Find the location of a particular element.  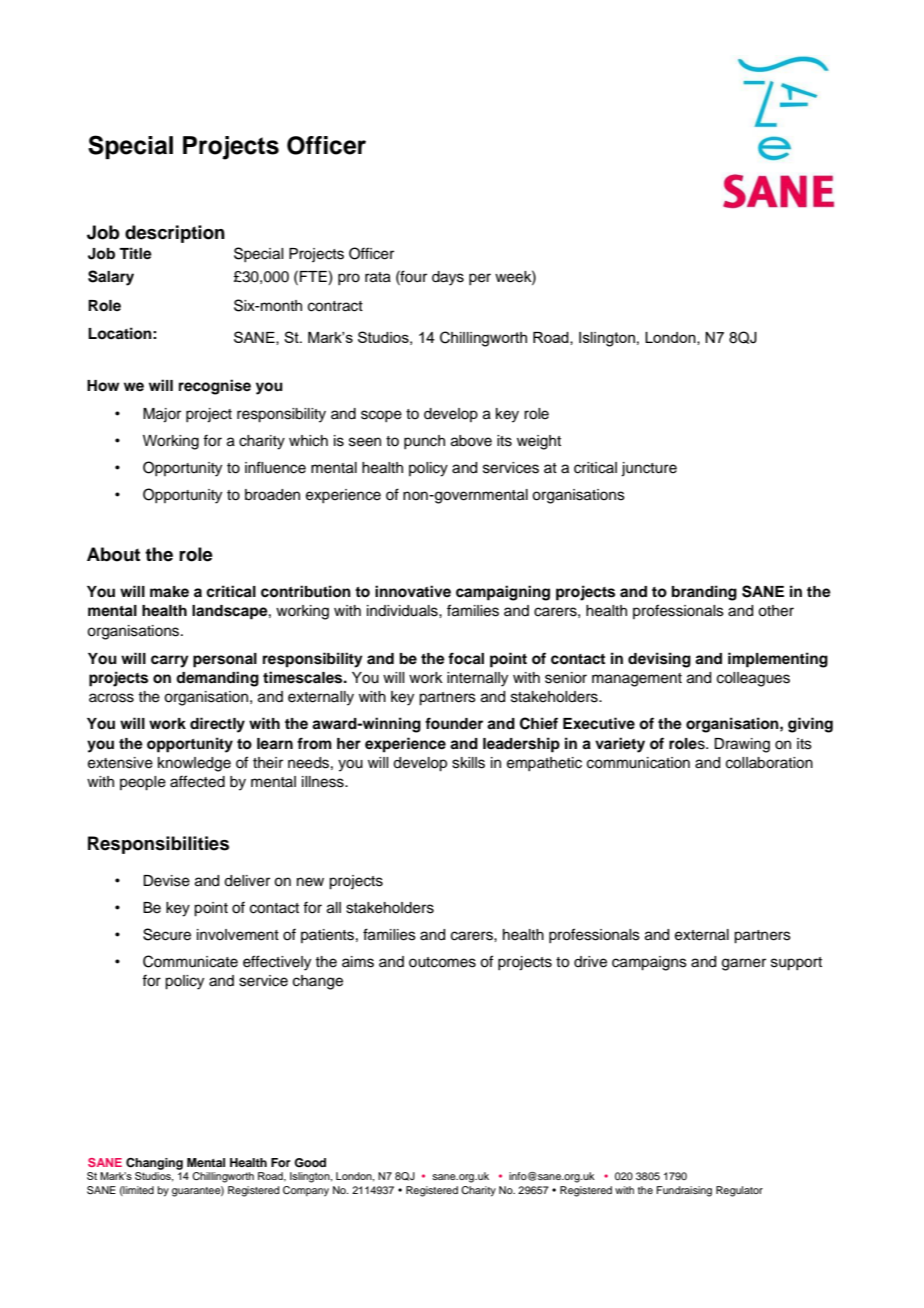

affected is located at coordinates (197, 781).
